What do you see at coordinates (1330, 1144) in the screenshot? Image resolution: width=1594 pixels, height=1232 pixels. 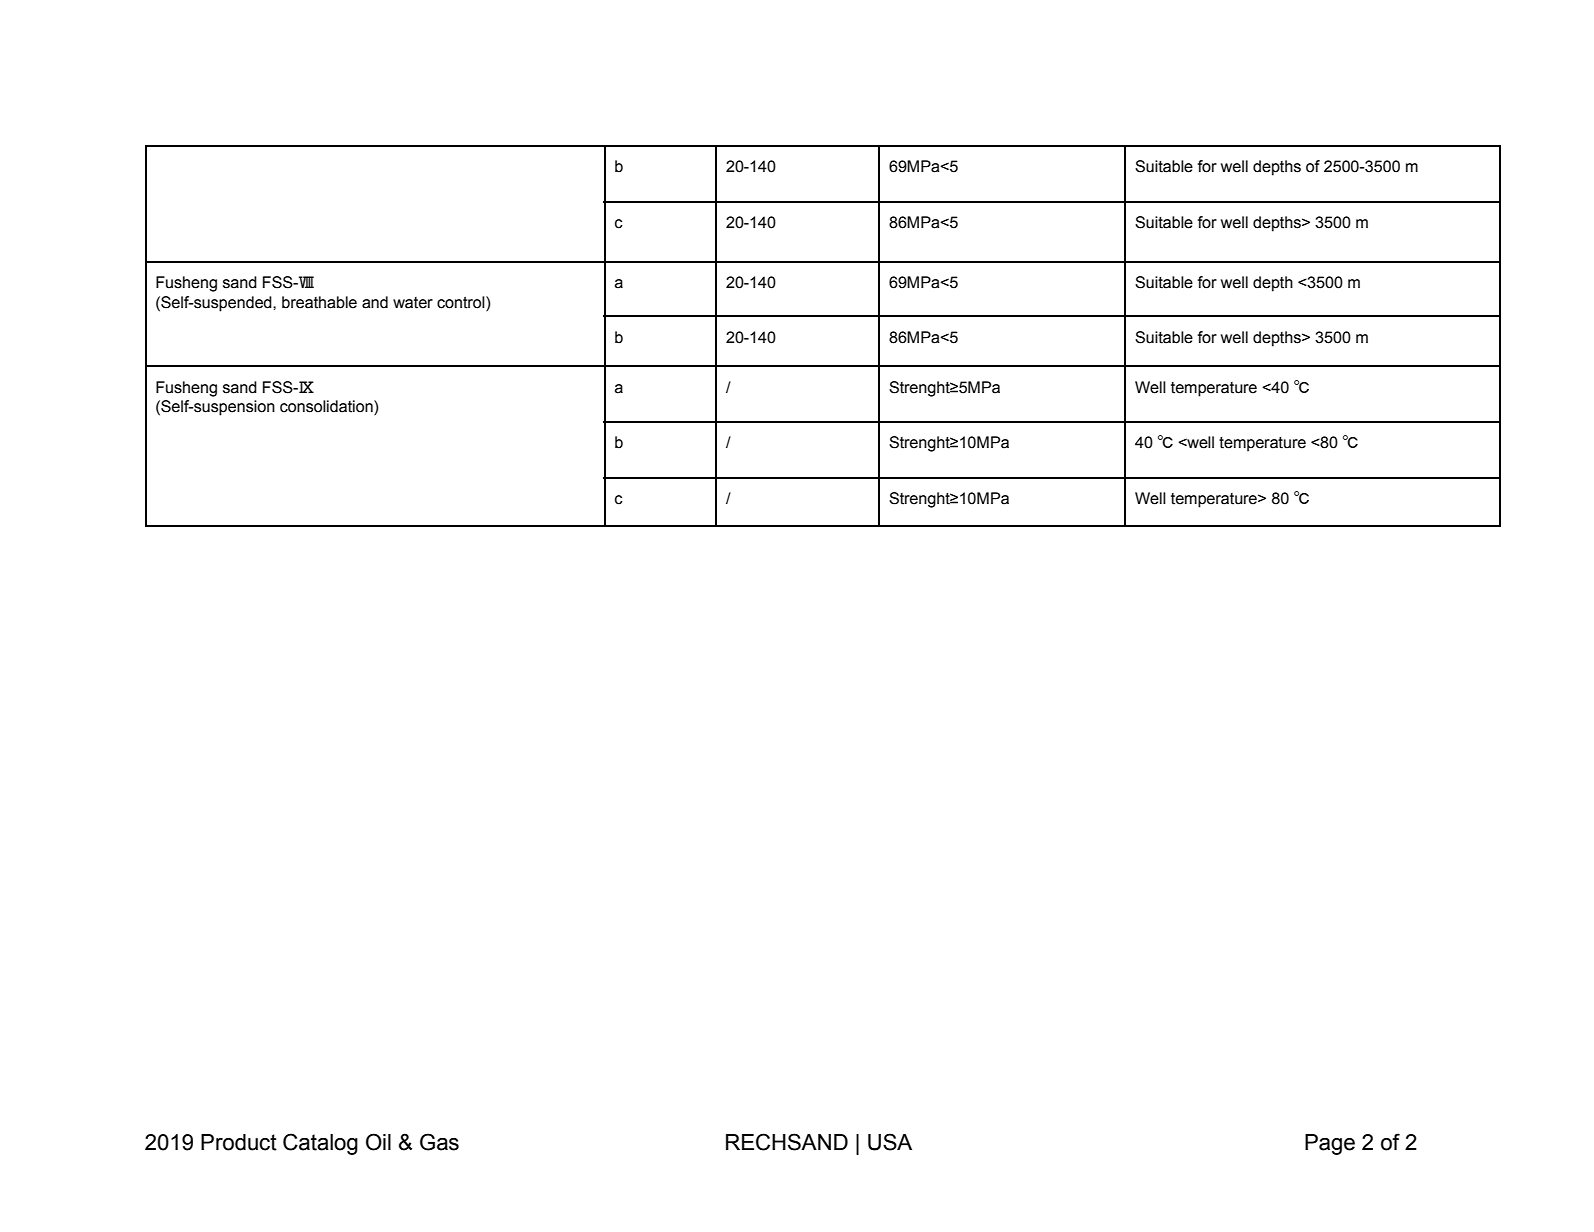 I see `Page` at bounding box center [1330, 1144].
